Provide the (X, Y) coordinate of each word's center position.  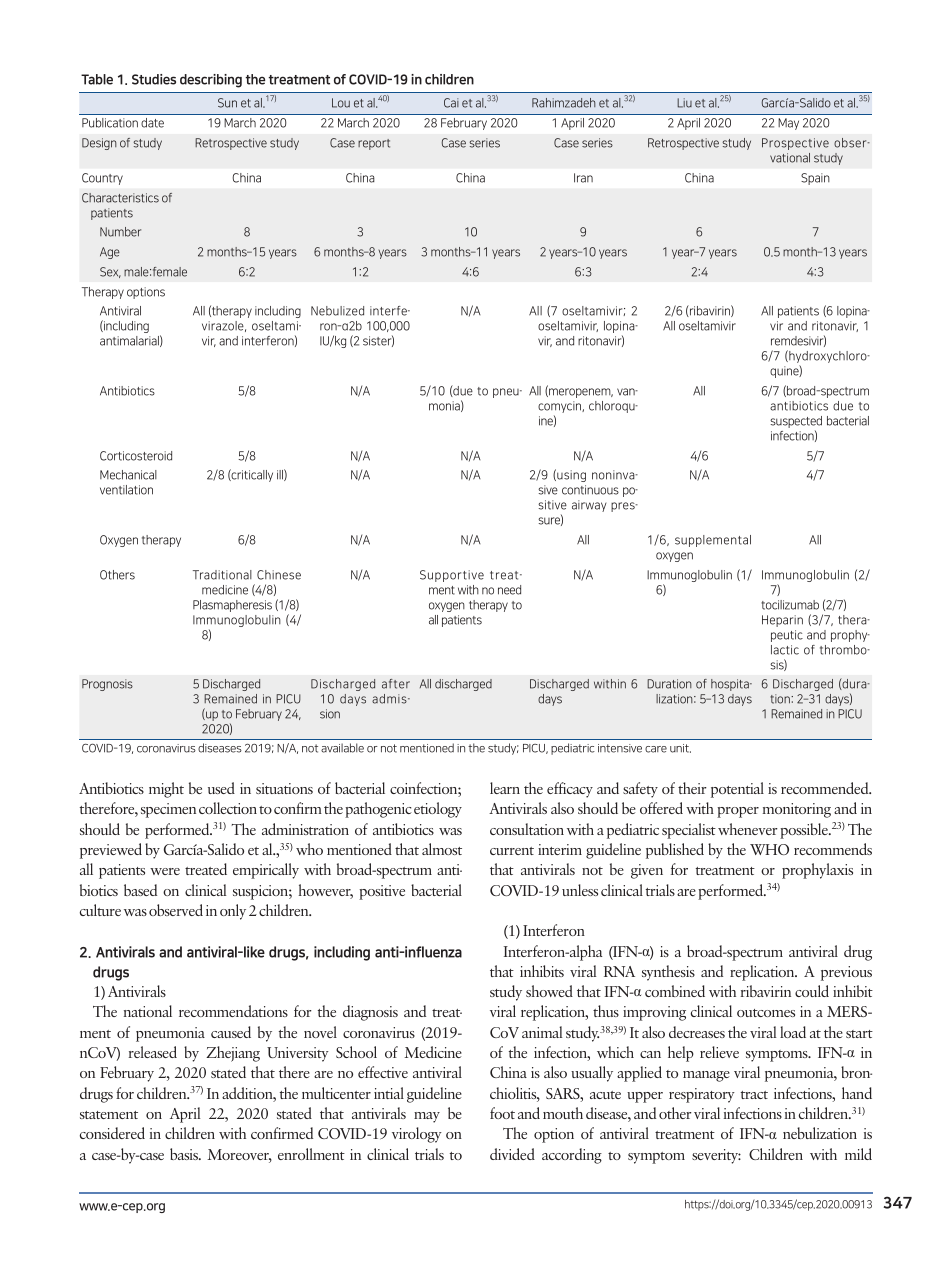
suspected (796, 423)
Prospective (795, 144)
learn (505, 788)
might (166, 790)
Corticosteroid (136, 456)
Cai (451, 103)
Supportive (452, 576)
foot (502, 1113)
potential (737, 790)
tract (754, 1095)
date (152, 123)
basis (185, 1154)
